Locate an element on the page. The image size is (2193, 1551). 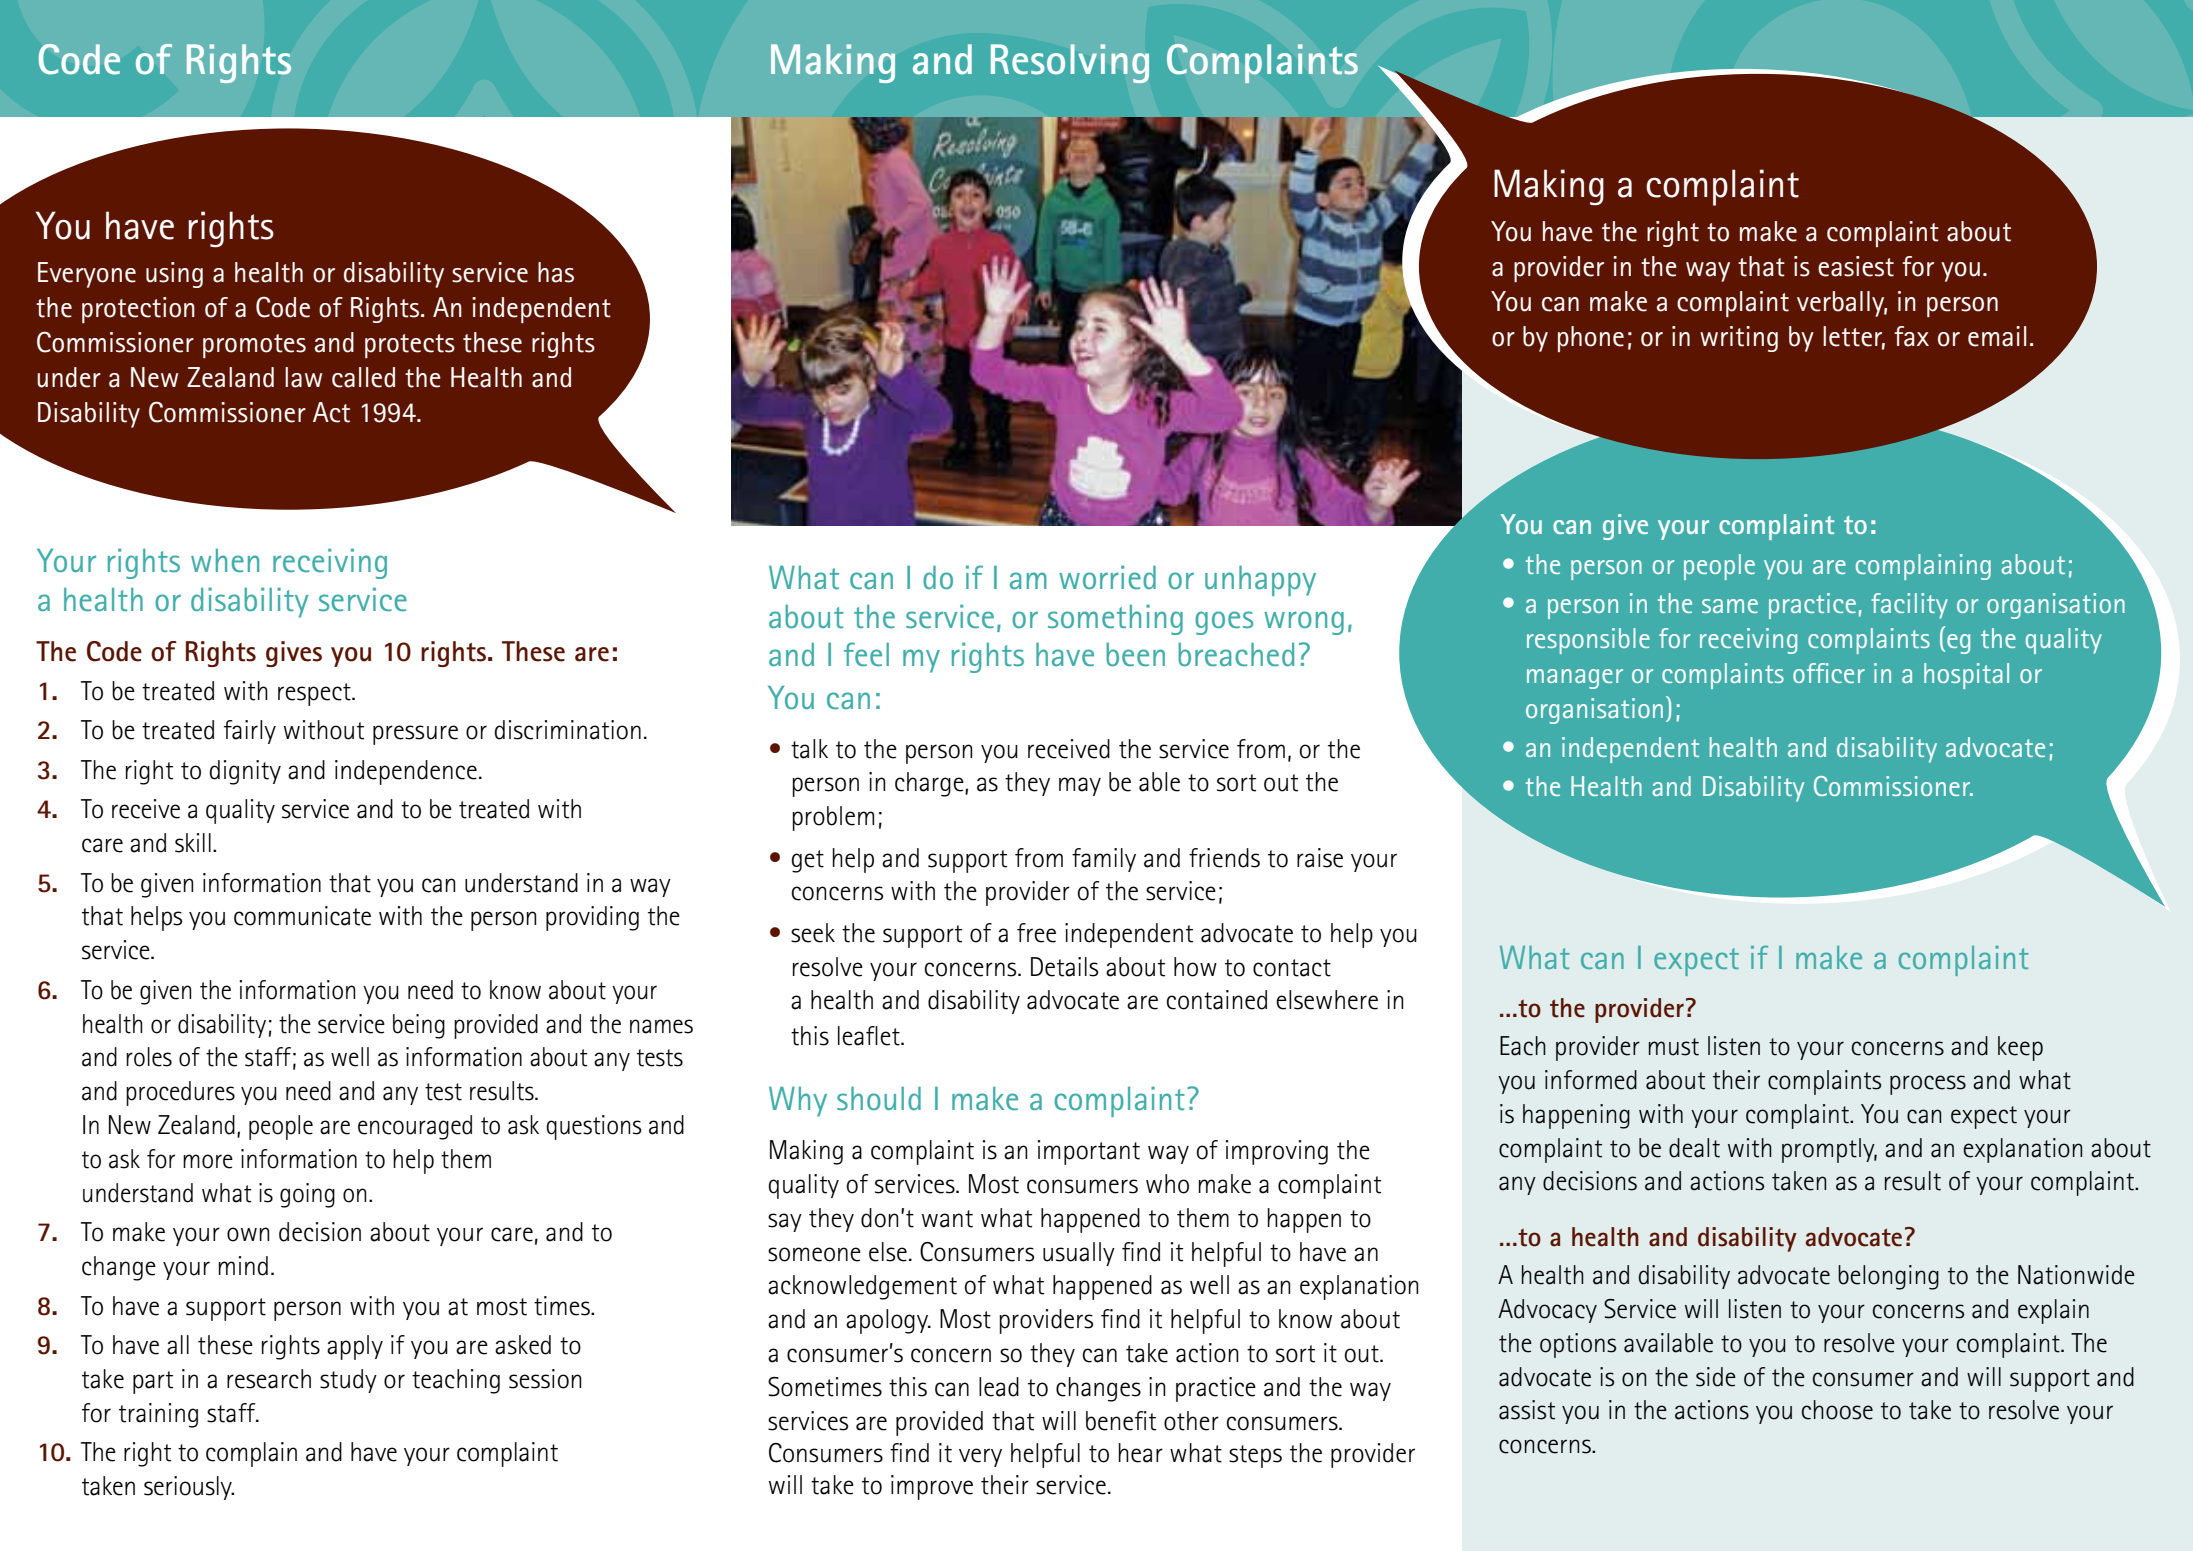
fax is located at coordinates (1911, 336).
